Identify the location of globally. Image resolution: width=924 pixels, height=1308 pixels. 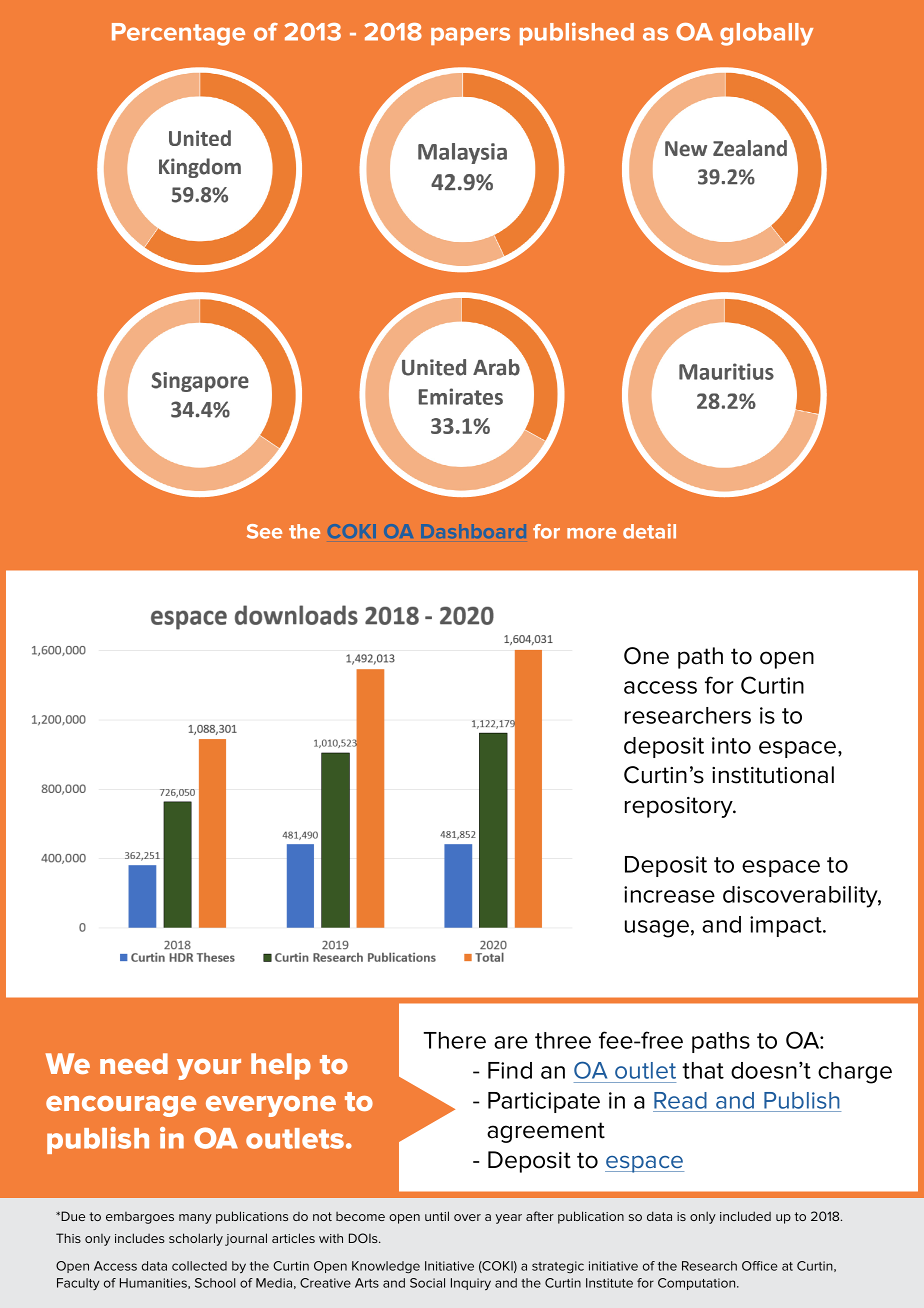
(766, 34).
